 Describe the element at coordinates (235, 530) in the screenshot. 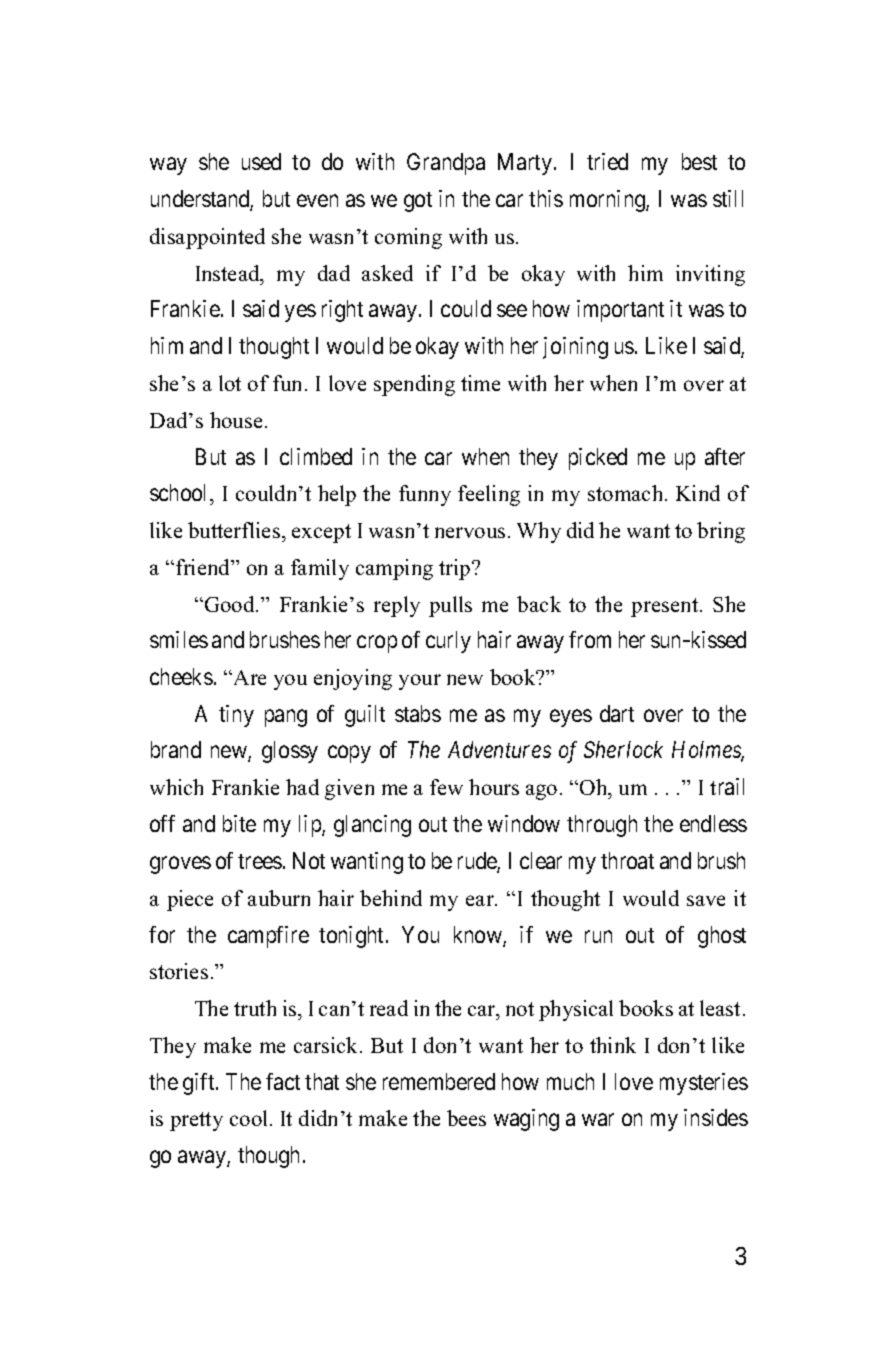

I see `butterflies` at that location.
